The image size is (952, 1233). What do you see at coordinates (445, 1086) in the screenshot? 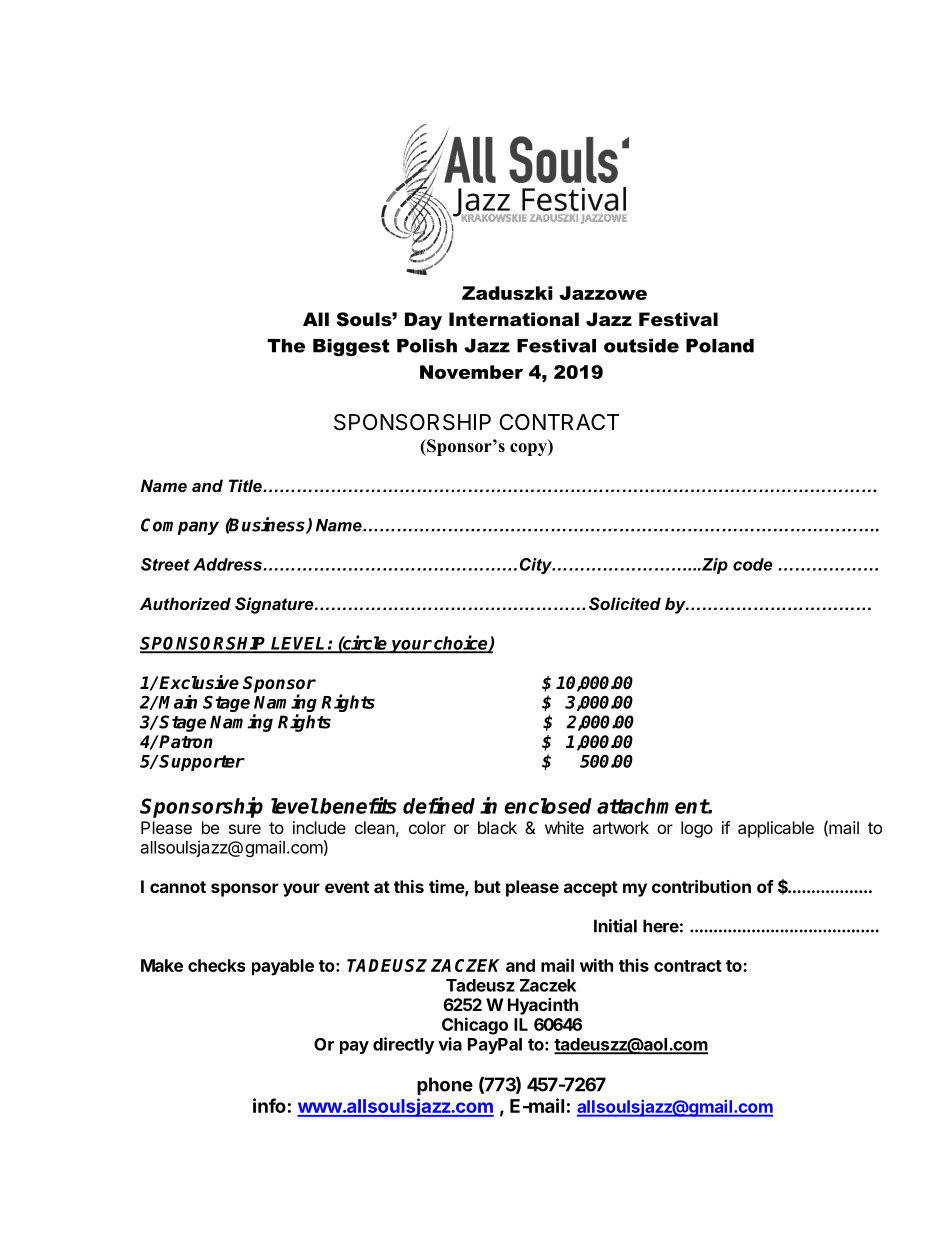
I see `phone` at bounding box center [445, 1086].
